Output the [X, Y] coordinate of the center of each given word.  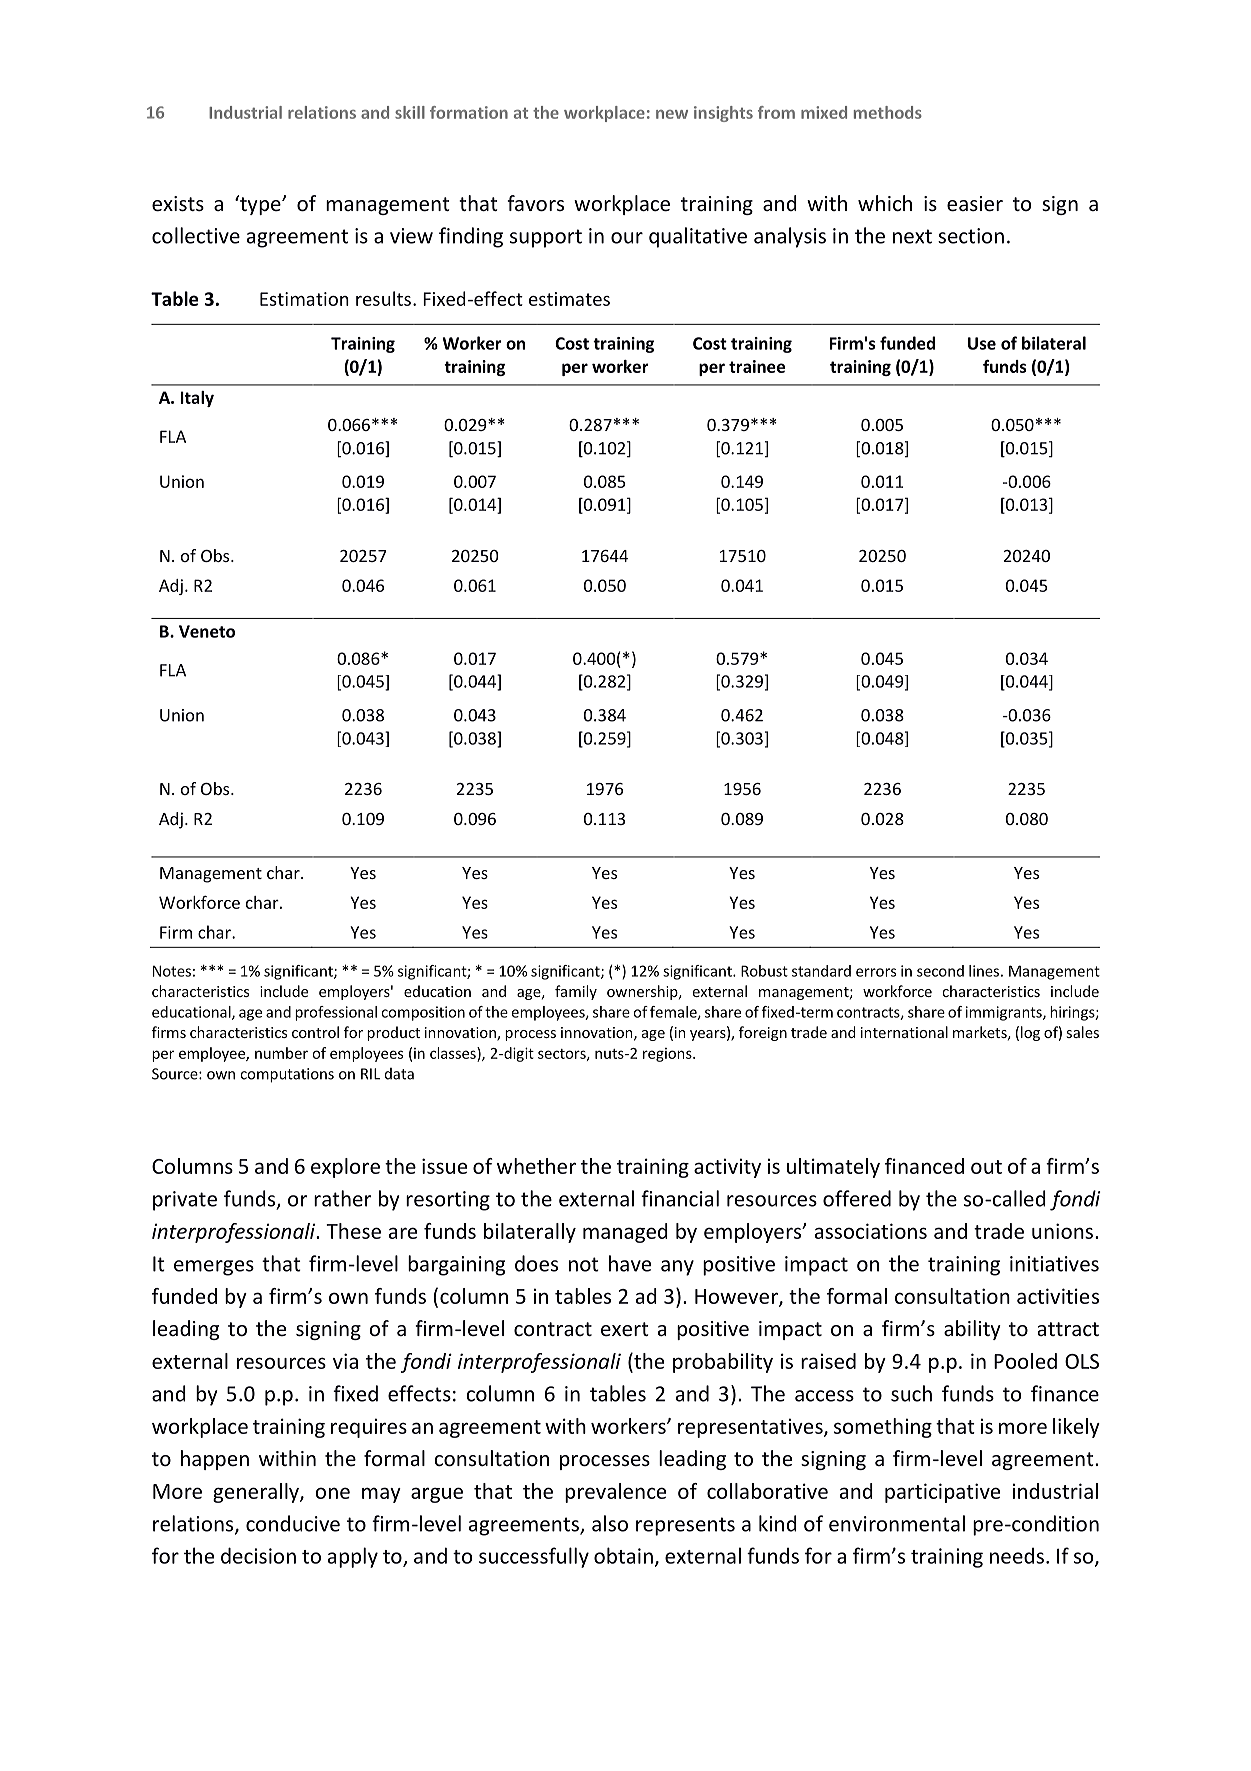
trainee [757, 366]
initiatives [1054, 1264]
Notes [172, 971]
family [576, 992]
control [315, 1032]
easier [975, 204]
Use [982, 343]
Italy [197, 399]
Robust [764, 971]
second [940, 971]
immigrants [1005, 1013]
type [260, 205]
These [353, 1231]
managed [625, 1233]
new [672, 114]
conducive [293, 1523]
